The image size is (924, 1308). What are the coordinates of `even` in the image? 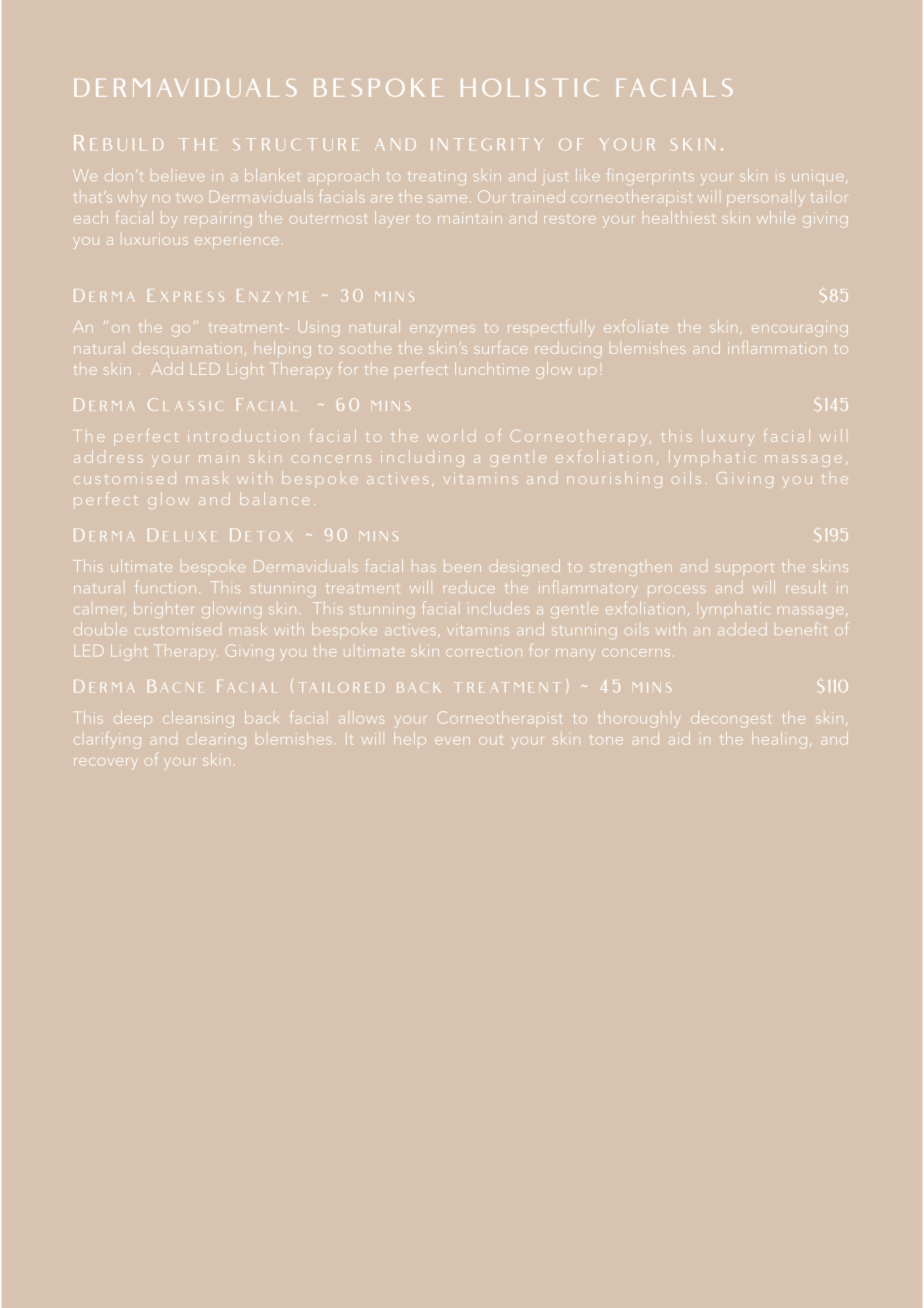 It's located at (452, 741).
